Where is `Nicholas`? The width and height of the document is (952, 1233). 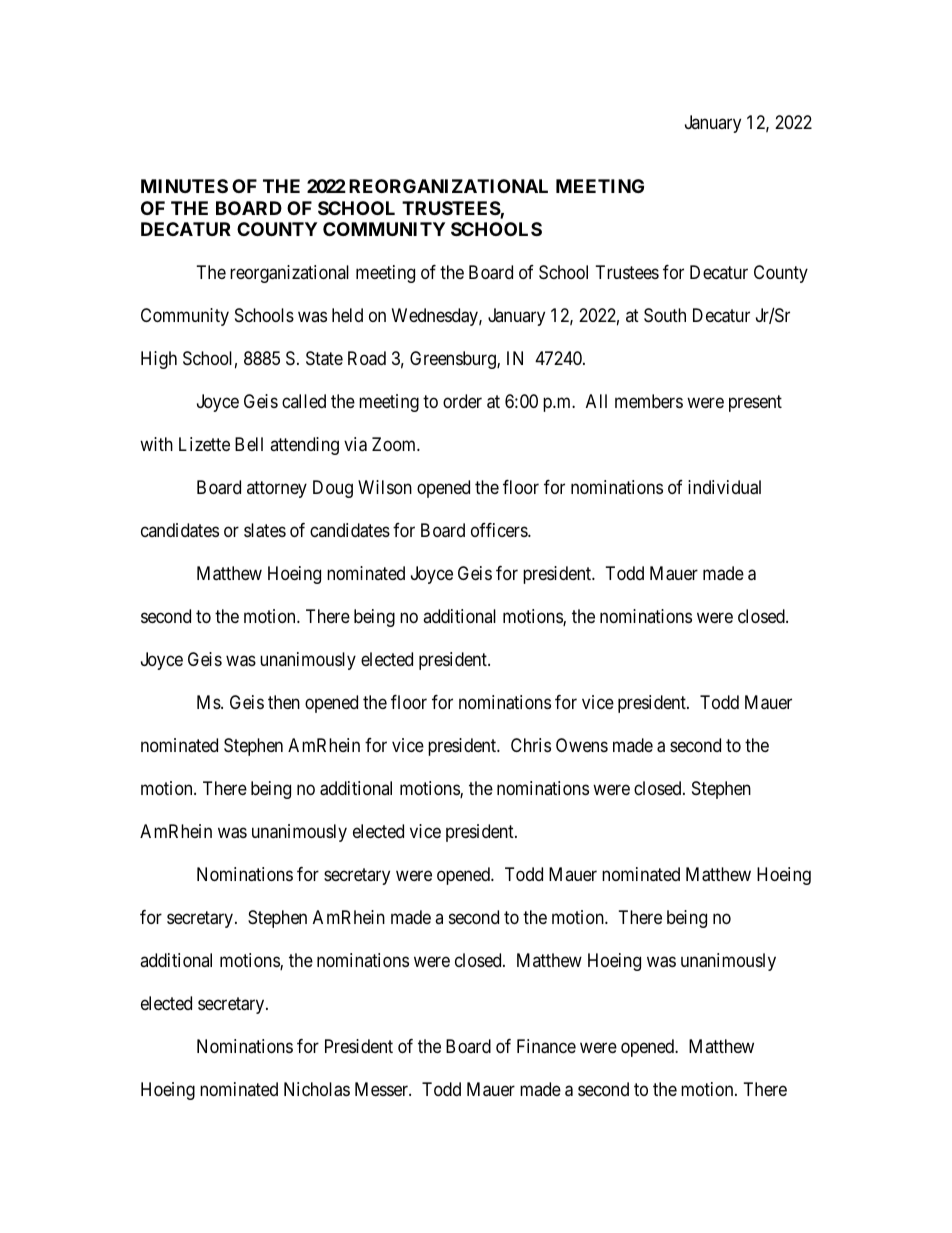 Nicholas is located at coordinates (317, 1089).
